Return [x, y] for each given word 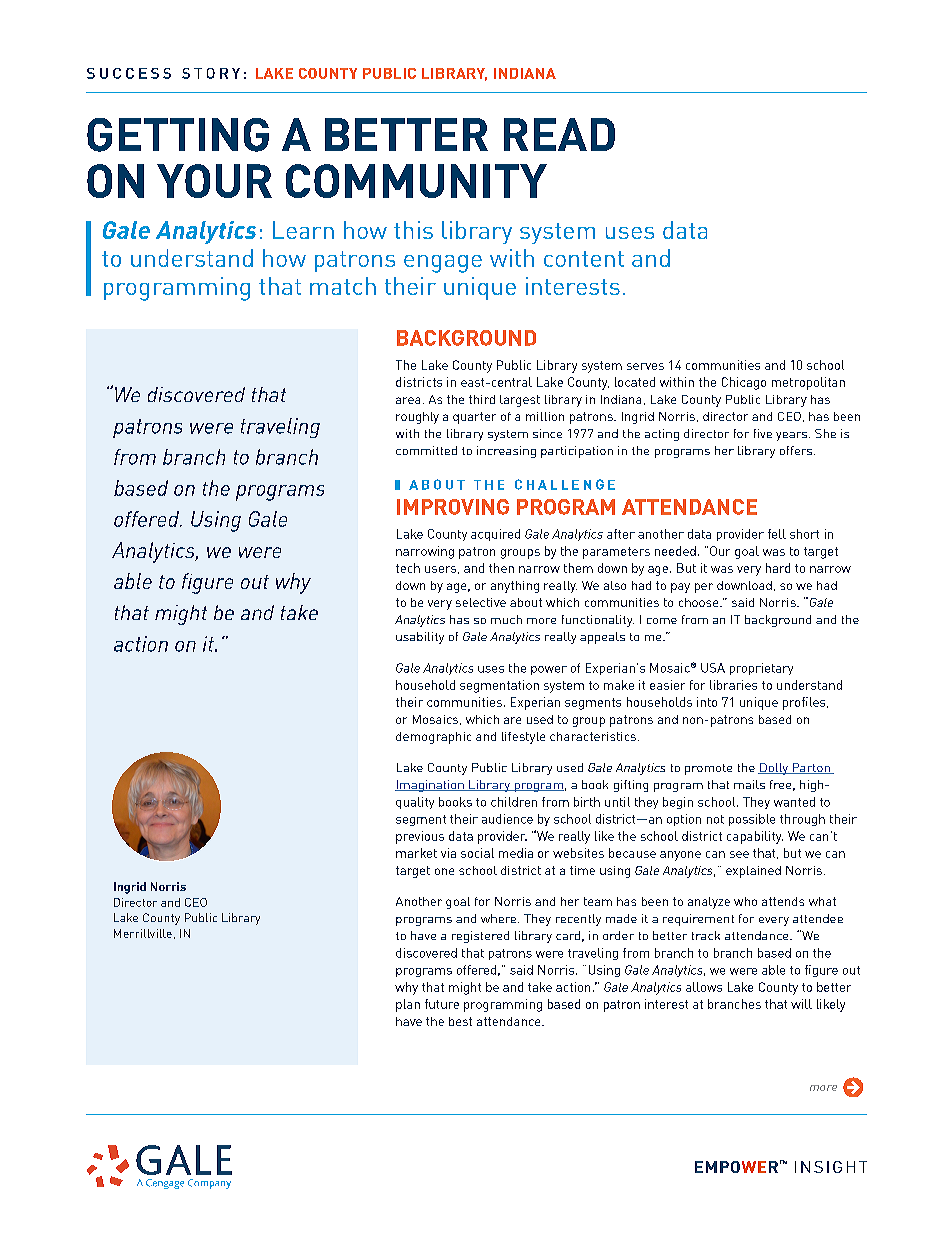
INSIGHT [831, 1167]
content [584, 259]
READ [559, 134]
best [460, 1021]
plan [408, 1005]
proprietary [761, 669]
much [506, 619]
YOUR [214, 181]
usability [420, 638]
